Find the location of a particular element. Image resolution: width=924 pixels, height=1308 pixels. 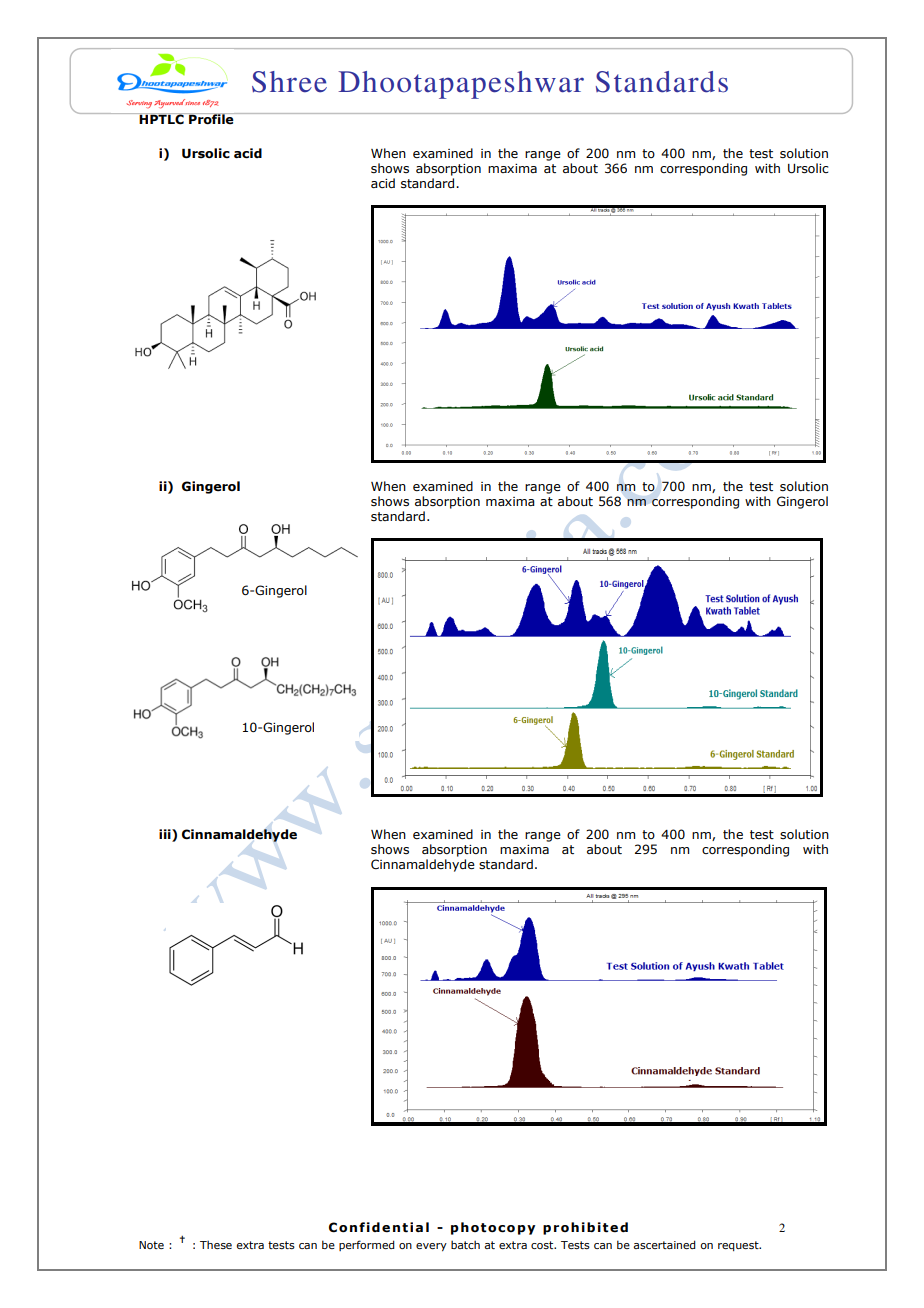

performed is located at coordinates (367, 1245).
